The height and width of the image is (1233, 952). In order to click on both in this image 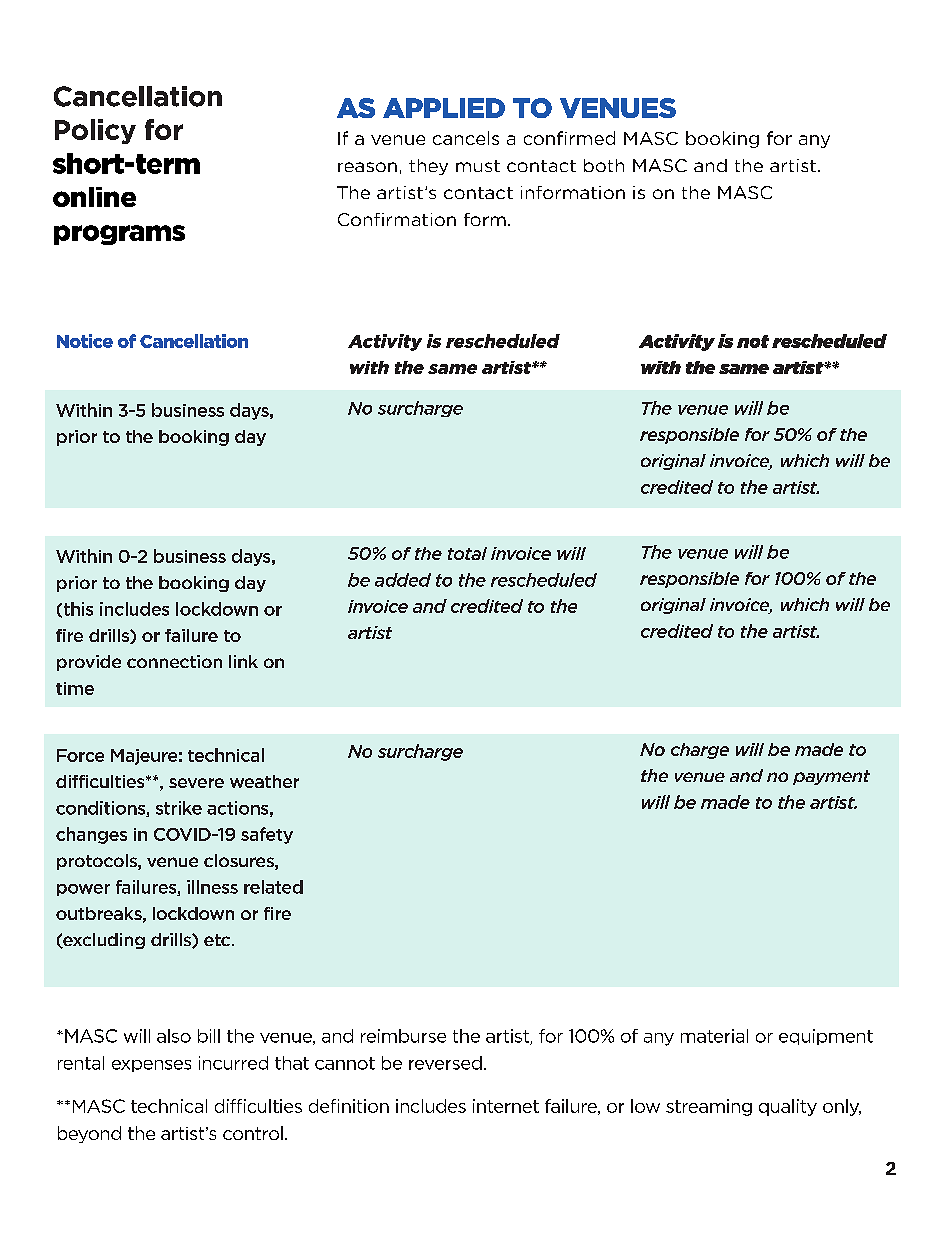, I will do `click(604, 165)`.
